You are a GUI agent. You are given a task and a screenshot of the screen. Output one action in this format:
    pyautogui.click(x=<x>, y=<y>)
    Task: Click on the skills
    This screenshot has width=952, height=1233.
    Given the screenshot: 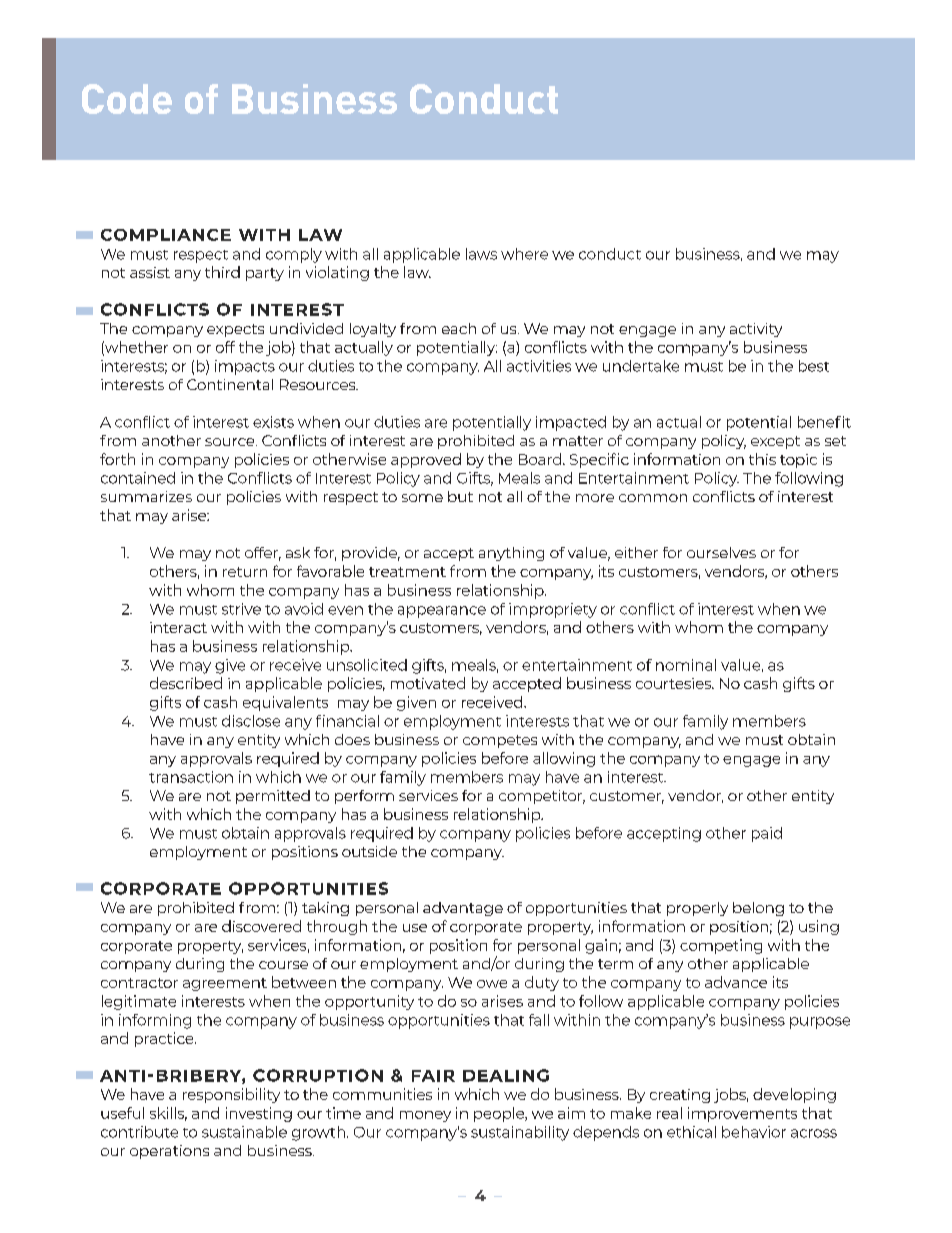 What is the action you would take?
    pyautogui.click(x=168, y=1114)
